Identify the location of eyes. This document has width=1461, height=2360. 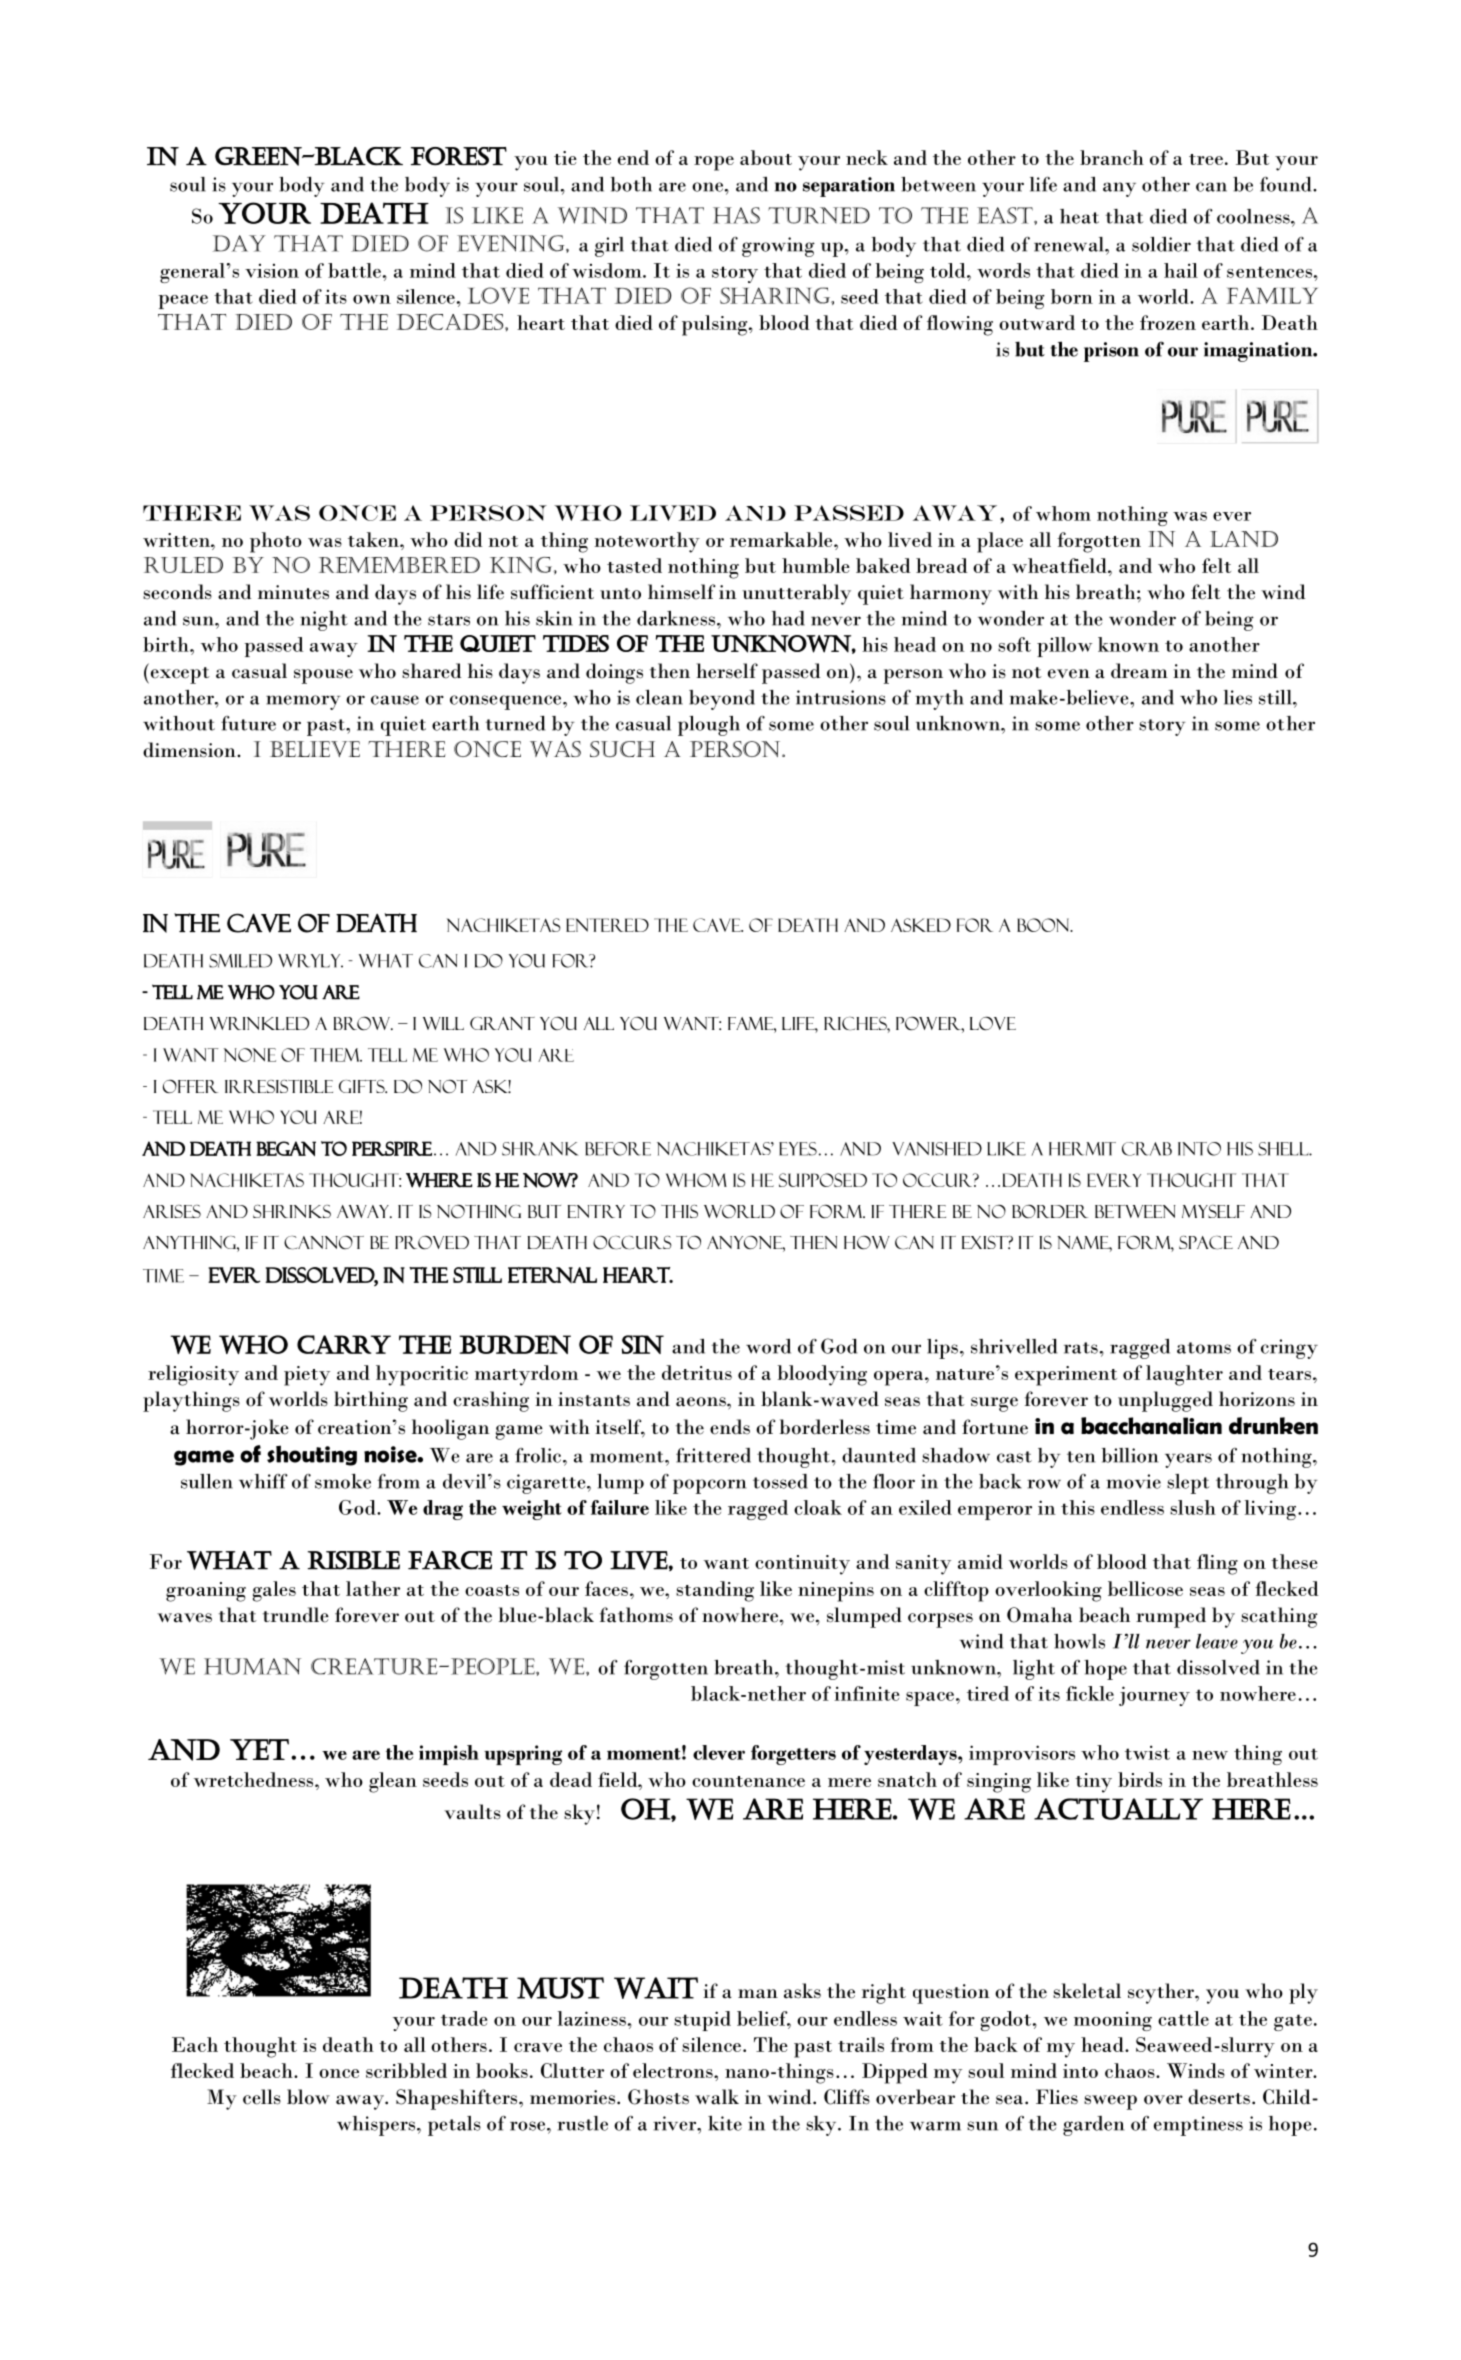
(798, 1149).
